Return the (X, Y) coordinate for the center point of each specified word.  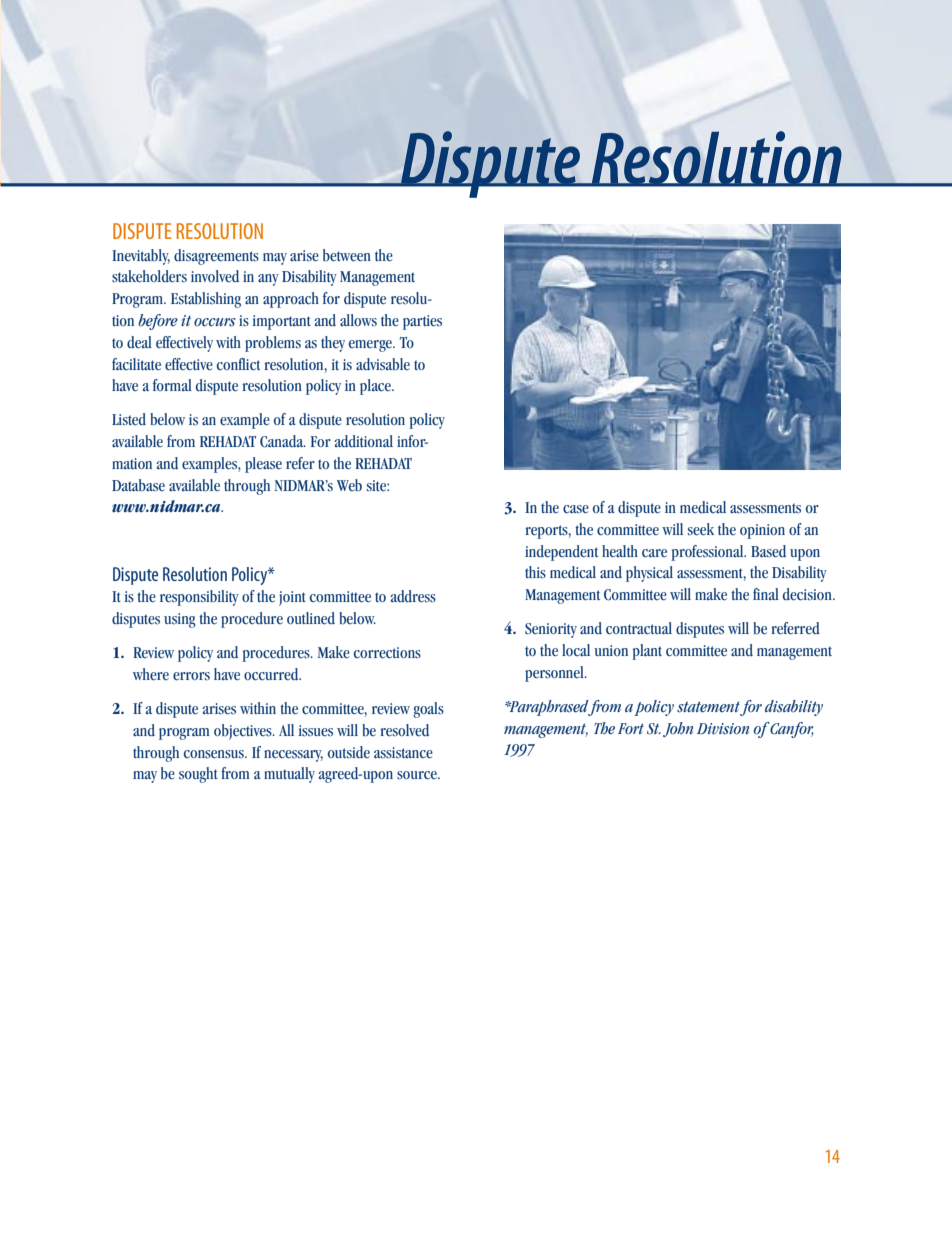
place (376, 387)
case (576, 509)
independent (561, 553)
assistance (403, 753)
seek (701, 529)
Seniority (551, 630)
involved (215, 276)
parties (422, 322)
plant (647, 652)
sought (198, 775)
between (347, 255)
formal (172, 385)
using (180, 620)
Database (138, 485)
